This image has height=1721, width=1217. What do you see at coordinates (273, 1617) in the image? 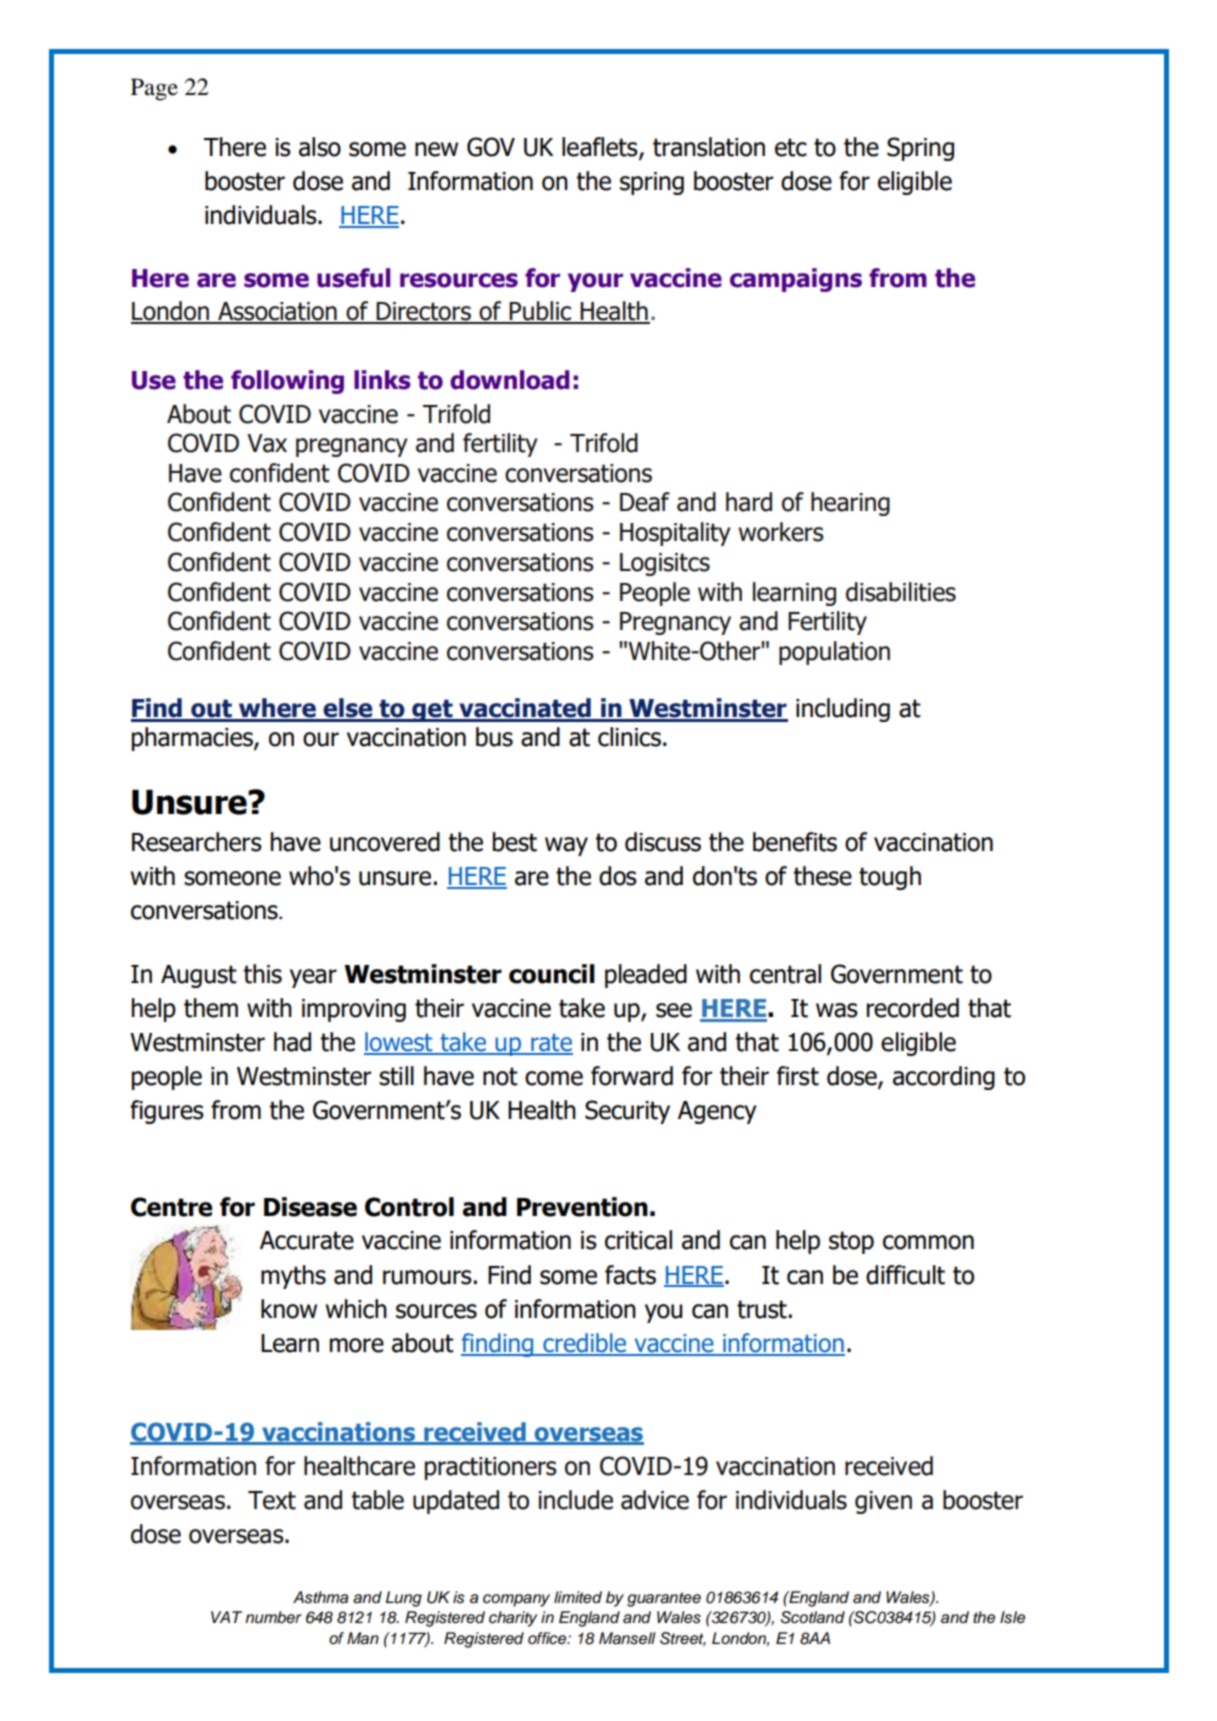
I see `number` at bounding box center [273, 1617].
